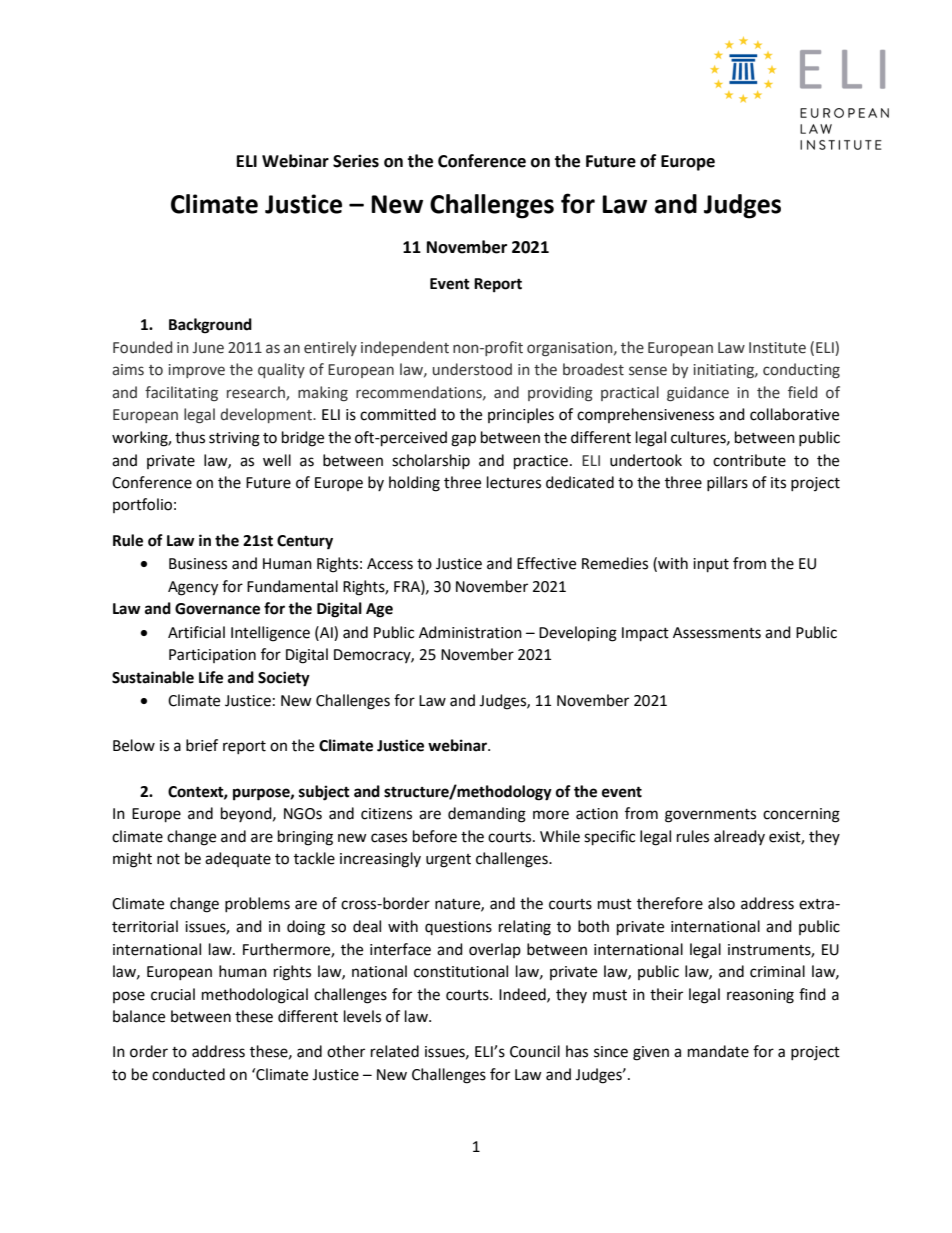  Describe the element at coordinates (514, 482) in the screenshot. I see `lectures` at that location.
